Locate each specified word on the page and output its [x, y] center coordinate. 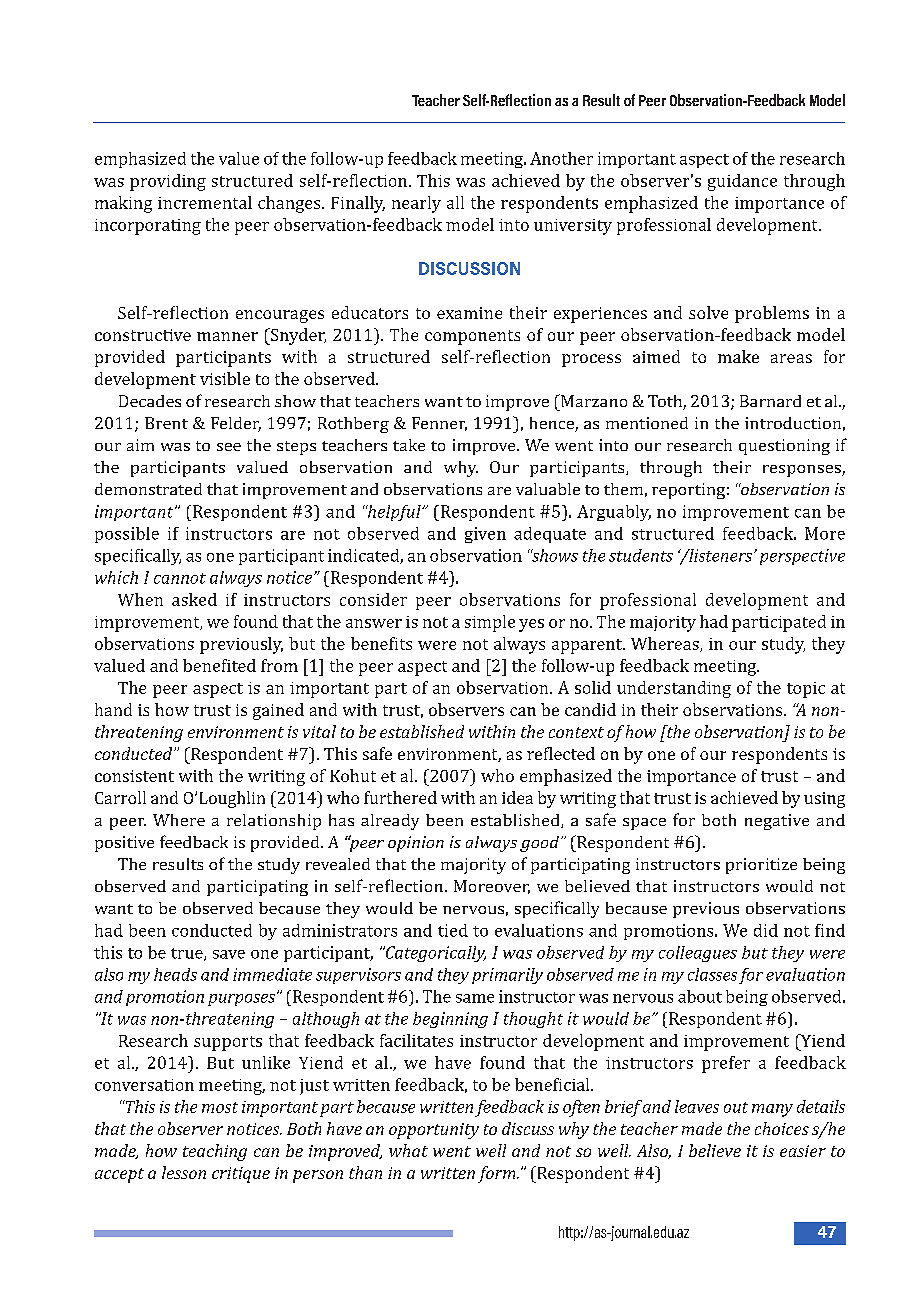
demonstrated [148, 489]
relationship [274, 822]
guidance [742, 182]
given [485, 535]
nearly [416, 204]
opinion [416, 844]
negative [777, 822]
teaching [215, 1152]
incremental [205, 202]
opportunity [434, 1131]
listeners [721, 555]
